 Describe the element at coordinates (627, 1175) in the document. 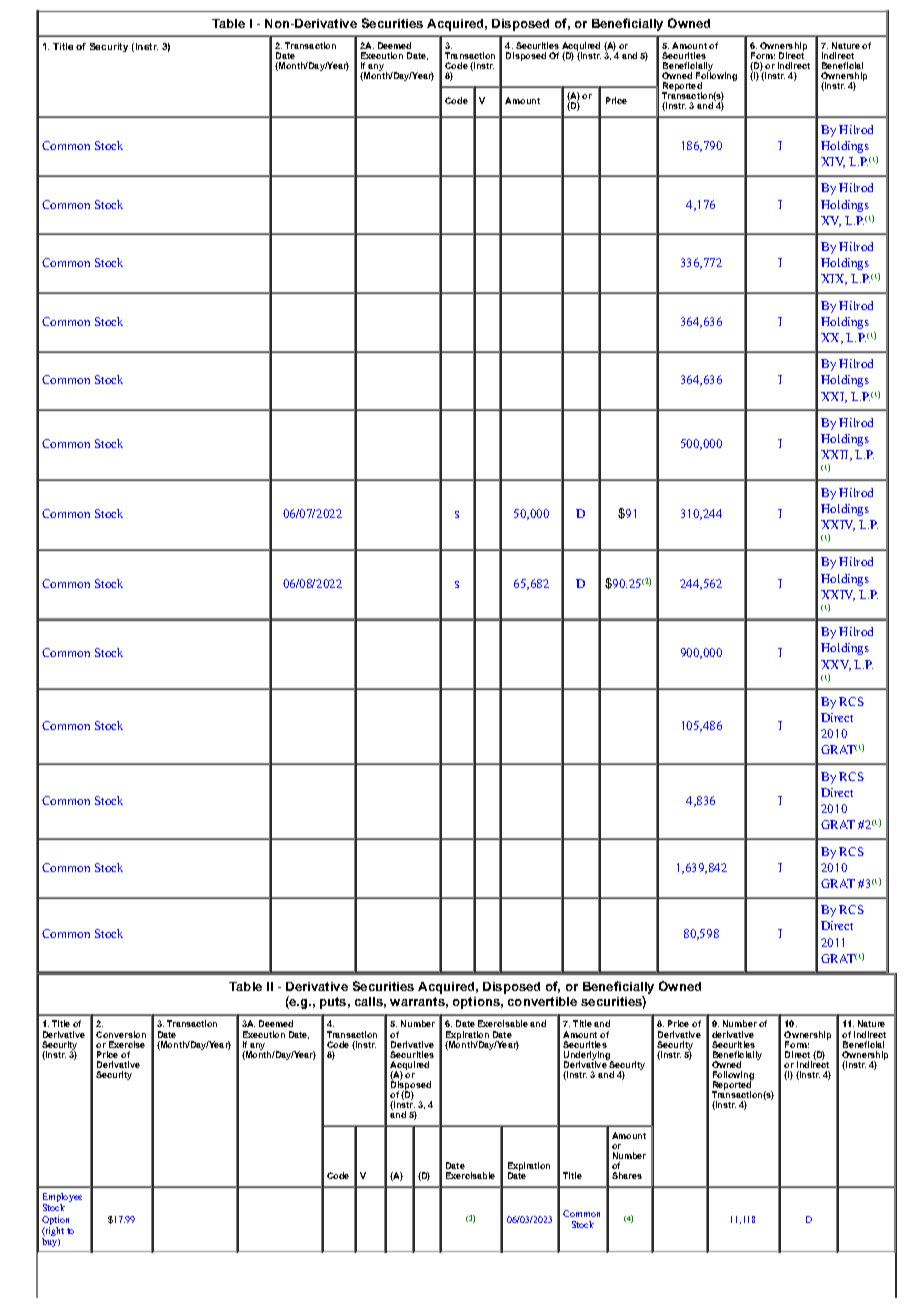

I see `Shares` at that location.
